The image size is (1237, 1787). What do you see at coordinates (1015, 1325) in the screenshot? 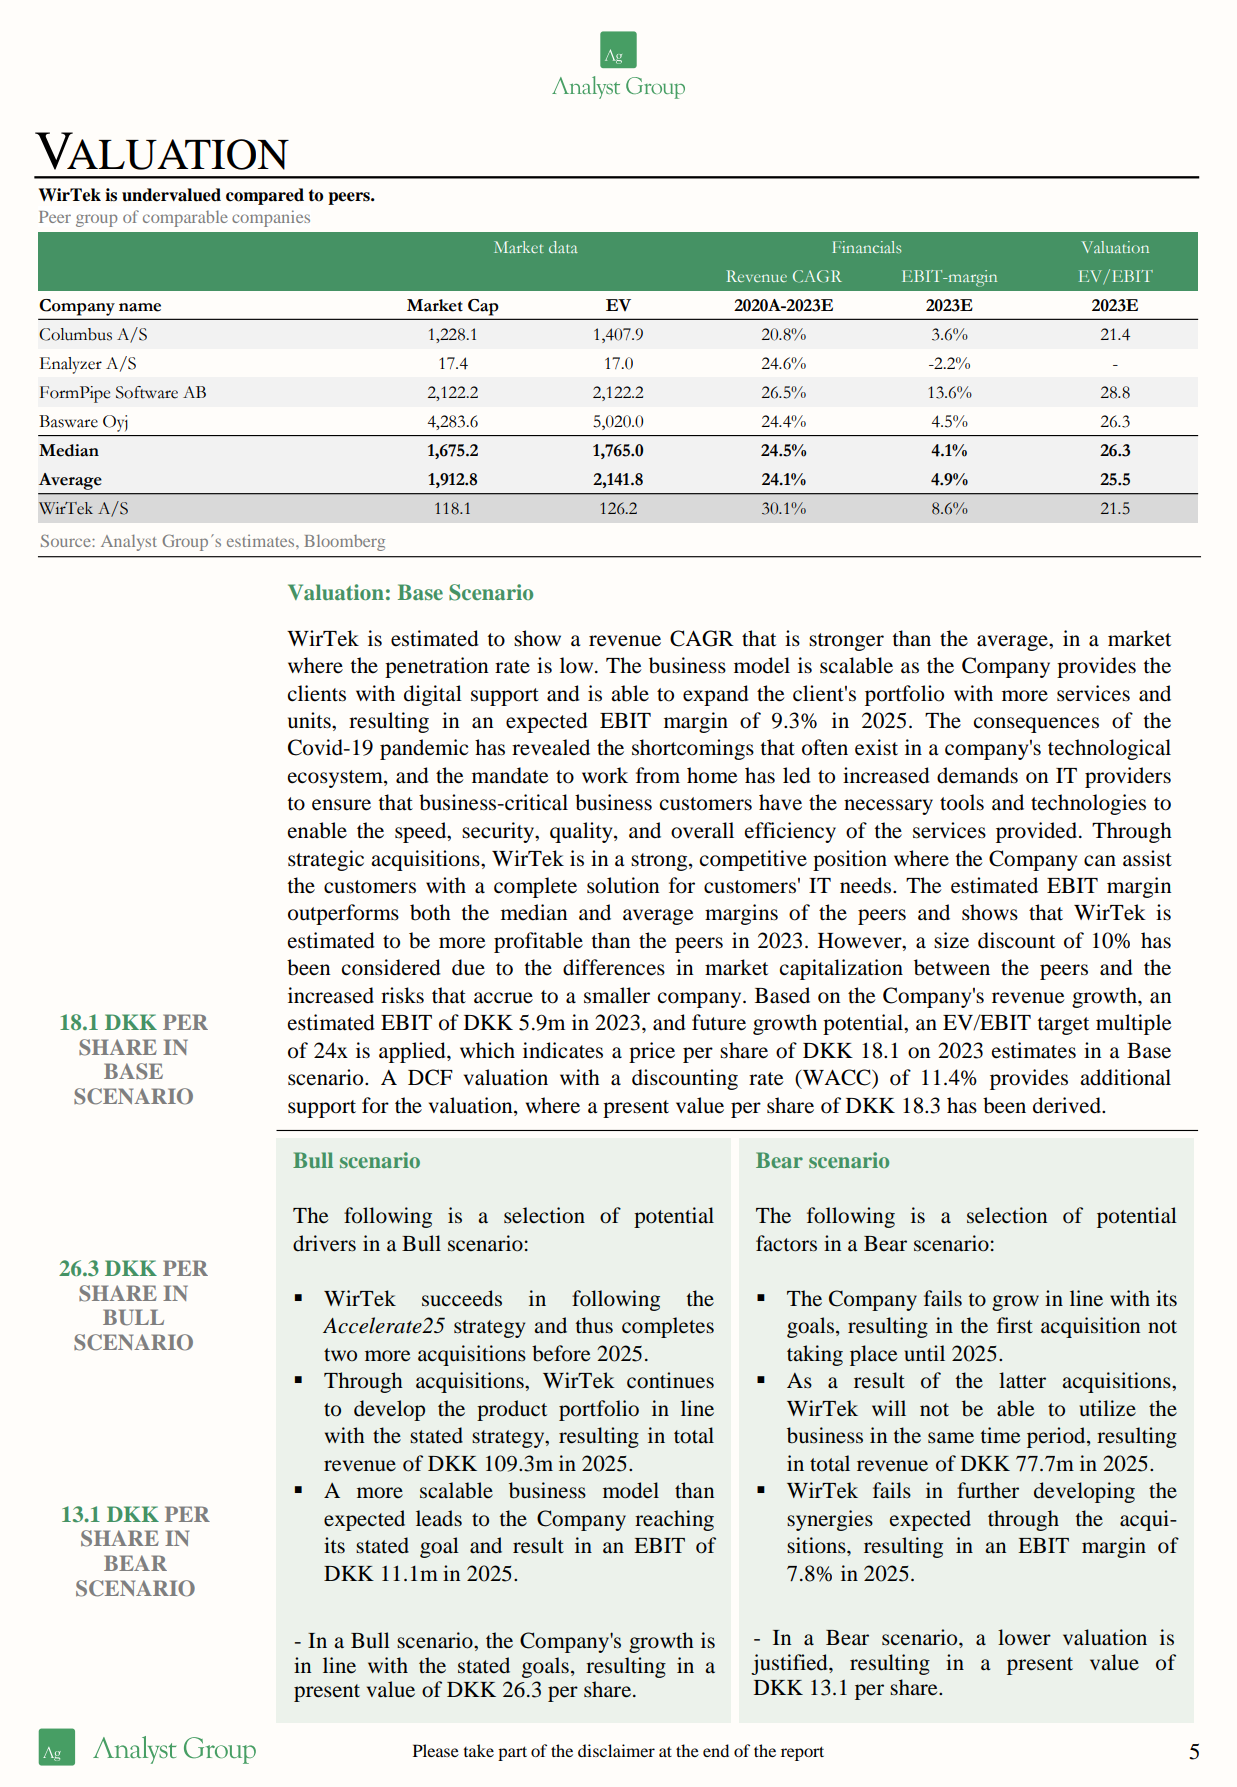
I see `first` at bounding box center [1015, 1325].
